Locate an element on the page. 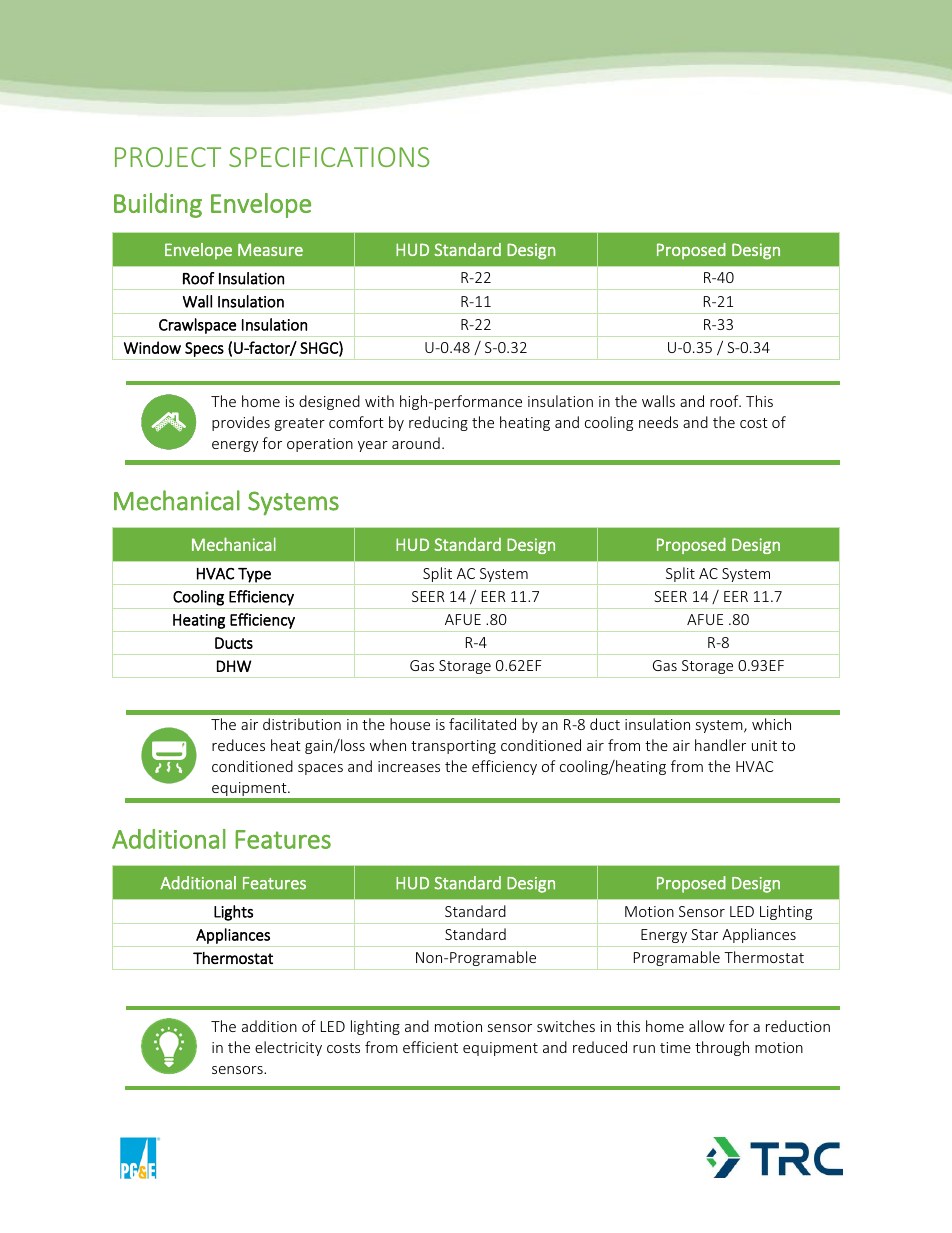 The width and height of the document is (952, 1233). electricity is located at coordinates (288, 1048).
